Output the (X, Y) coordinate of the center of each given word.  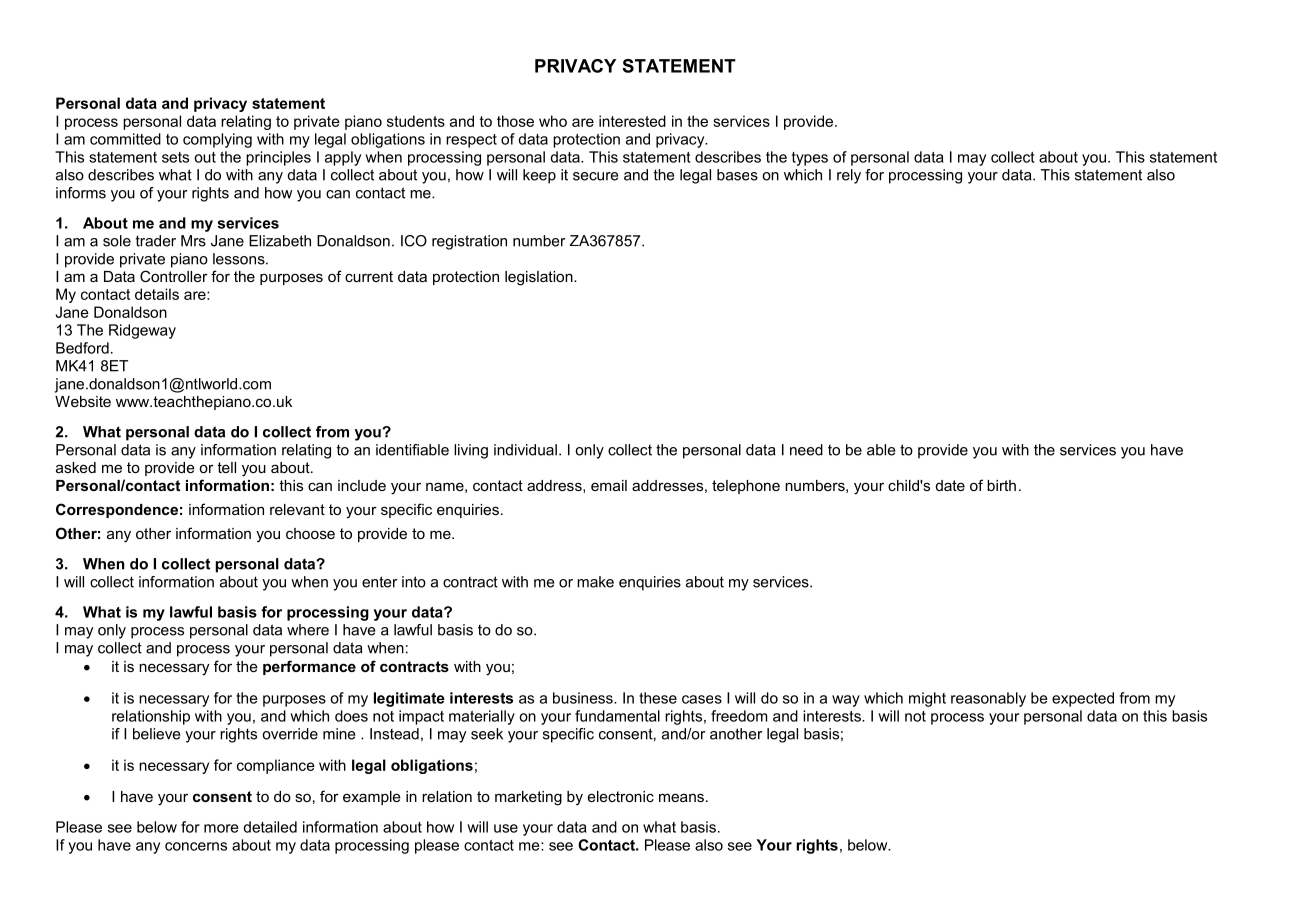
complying (217, 140)
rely (849, 176)
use (506, 828)
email (609, 485)
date (950, 485)
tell (226, 467)
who (553, 121)
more (221, 828)
